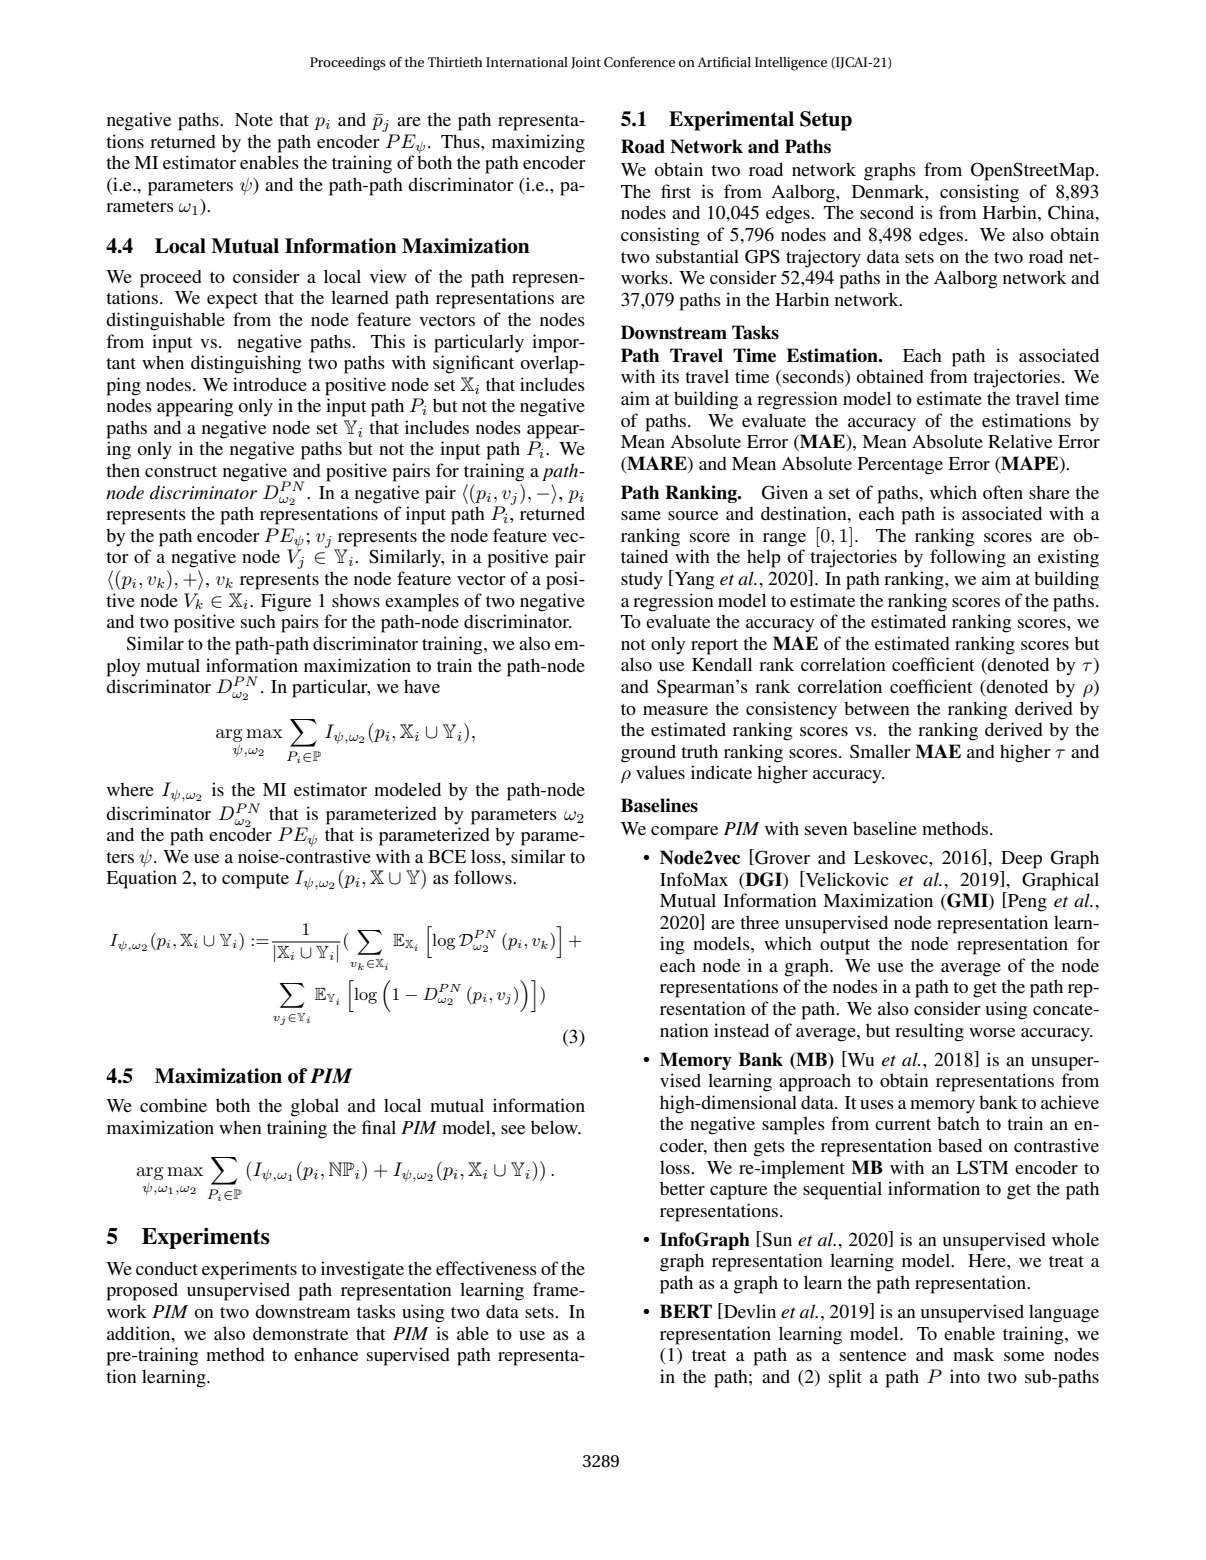 The image size is (1206, 1560). What do you see at coordinates (586, 63) in the image?
I see `Joint` at bounding box center [586, 63].
